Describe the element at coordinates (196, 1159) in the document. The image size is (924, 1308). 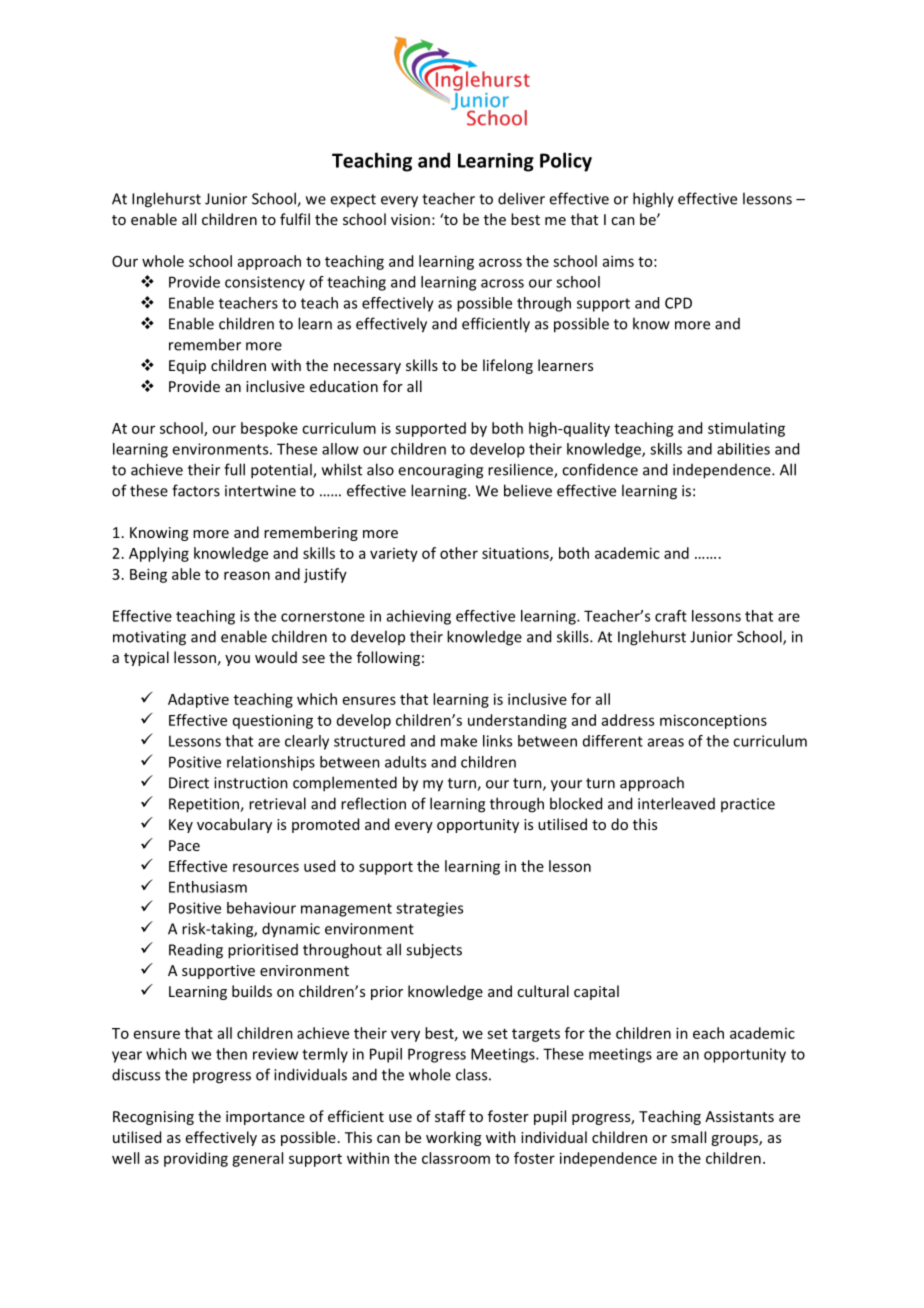
I see `providing` at that location.
